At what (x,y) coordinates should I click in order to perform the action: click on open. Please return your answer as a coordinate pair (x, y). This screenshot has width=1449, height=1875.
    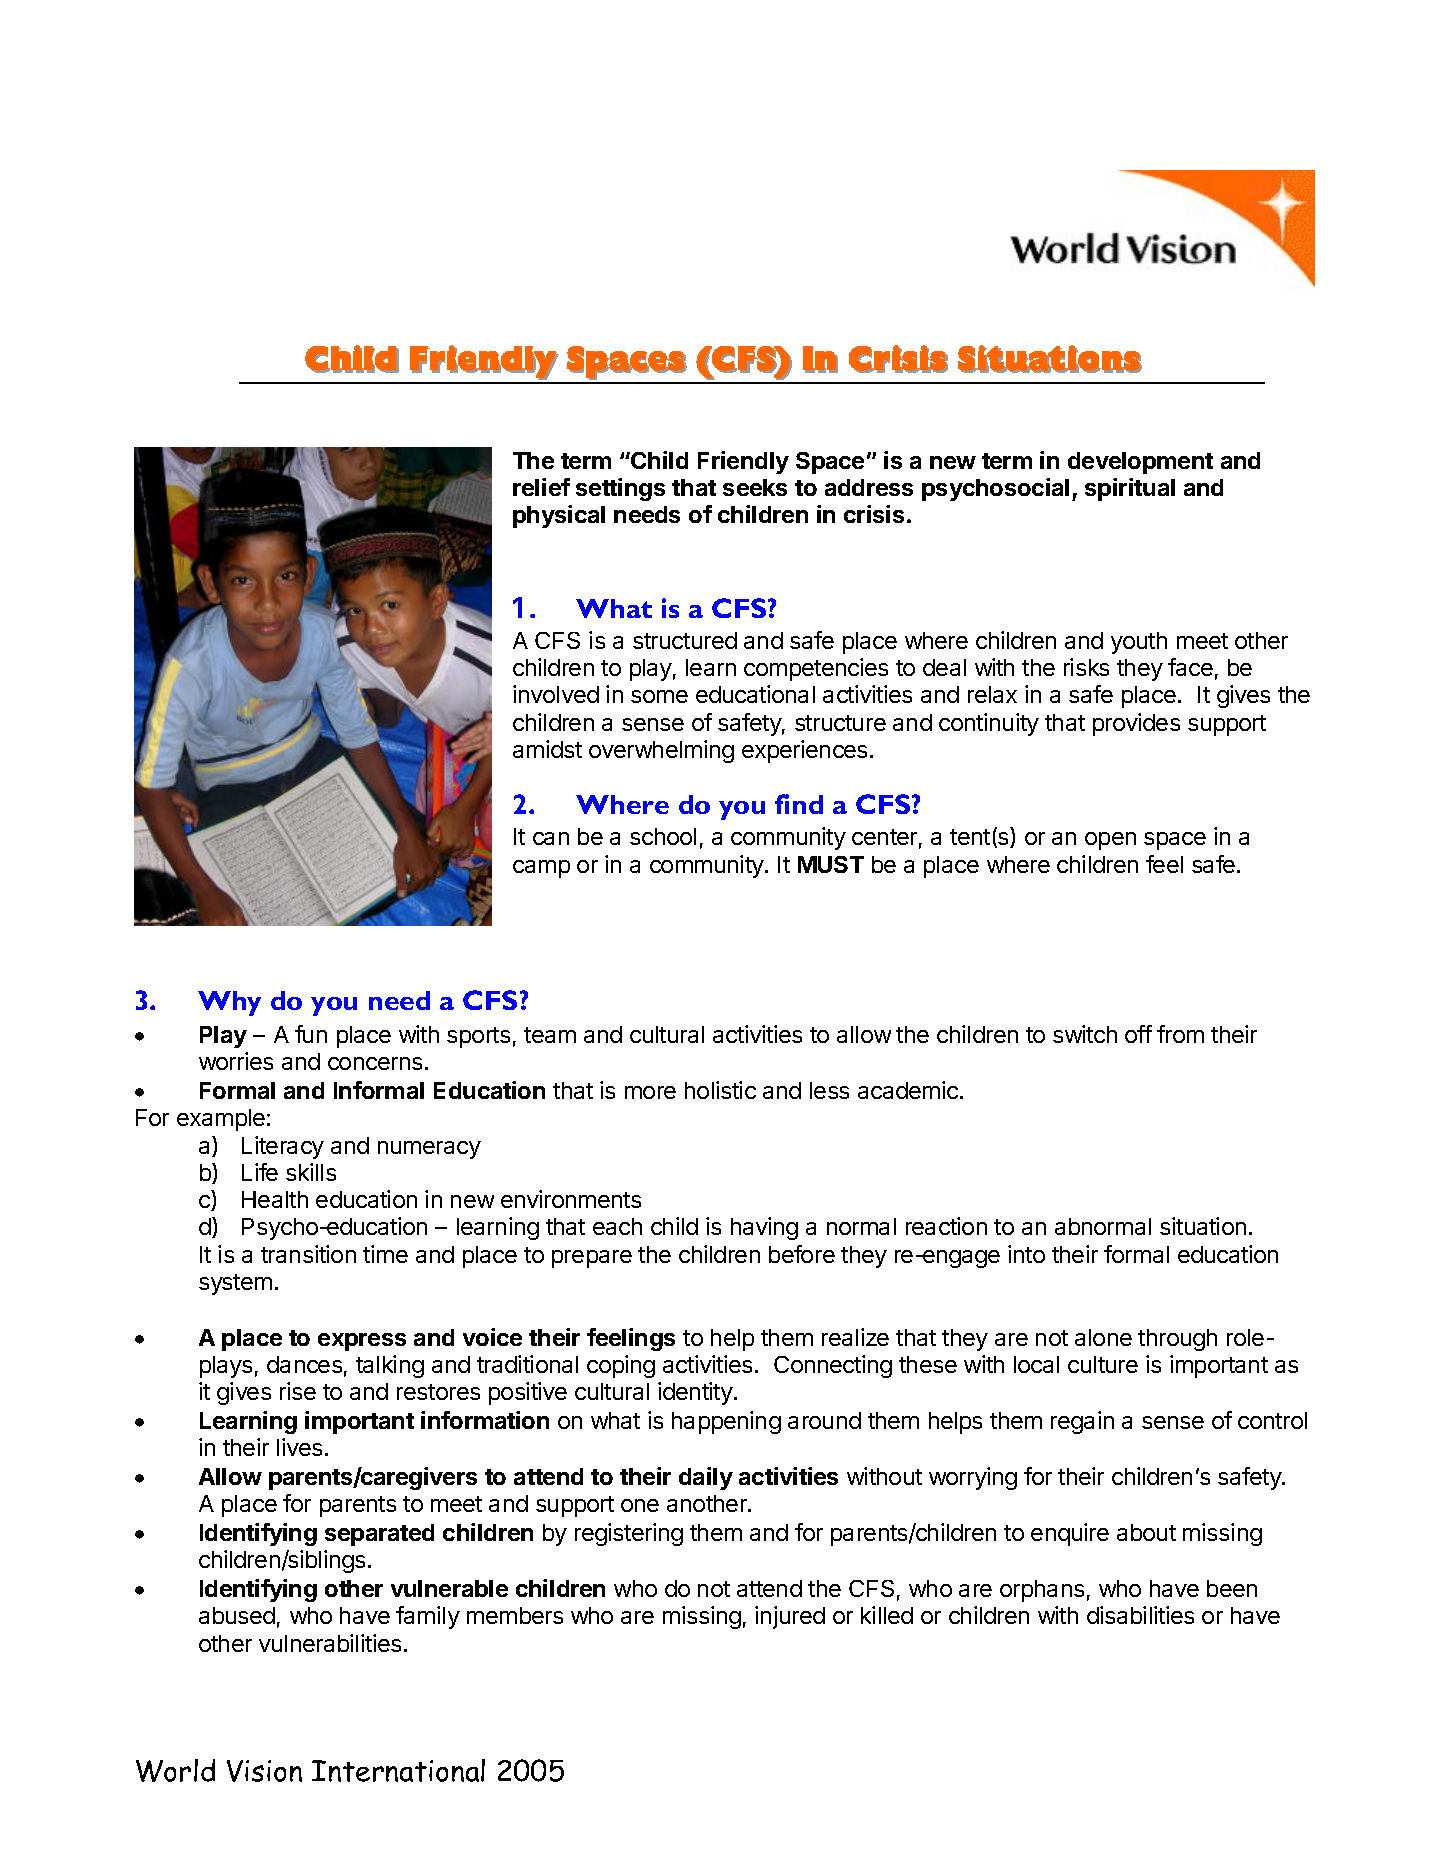
    Looking at the image, I should click on (1110, 841).
